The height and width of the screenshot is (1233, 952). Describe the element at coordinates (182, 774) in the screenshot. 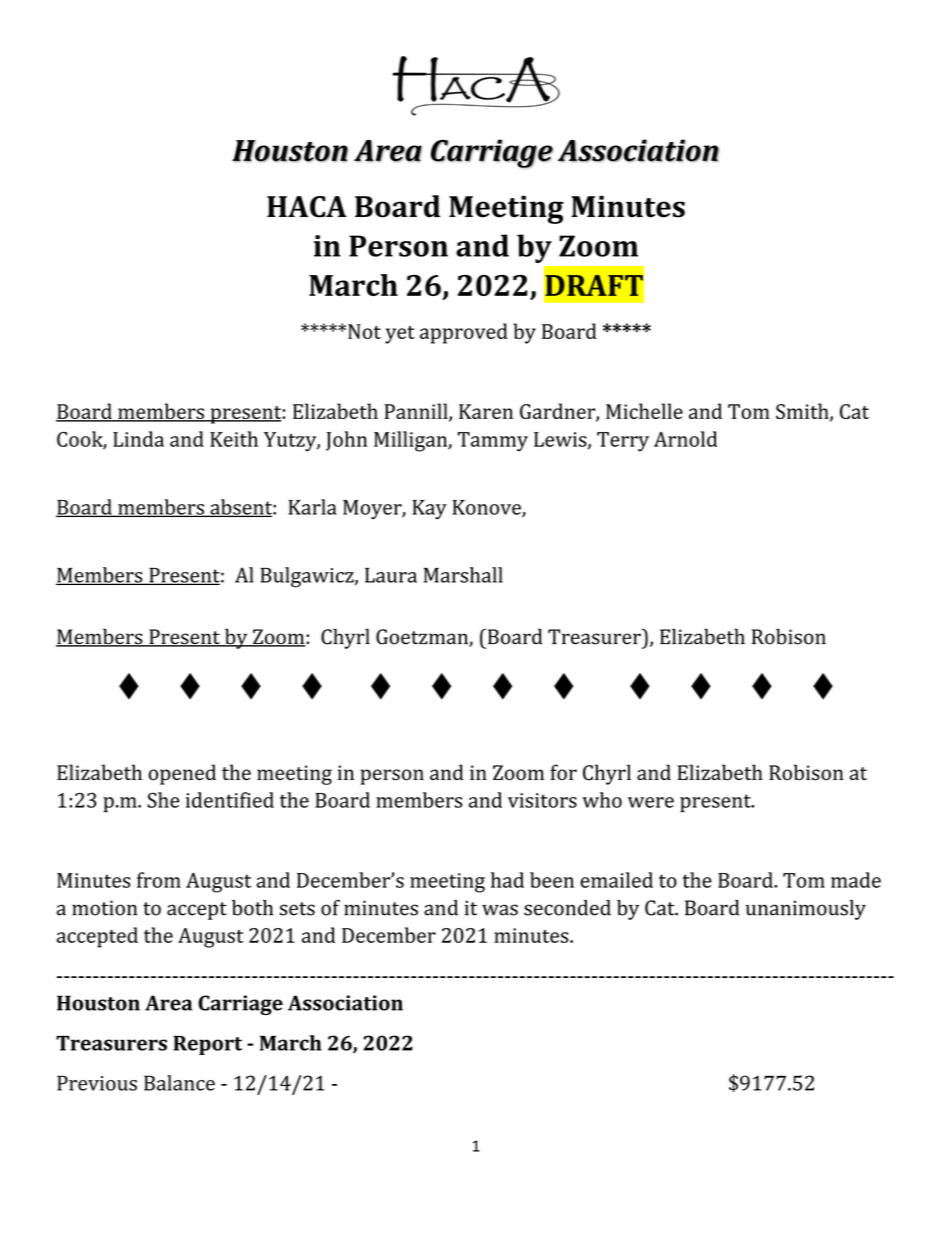

I see `opened` at that location.
